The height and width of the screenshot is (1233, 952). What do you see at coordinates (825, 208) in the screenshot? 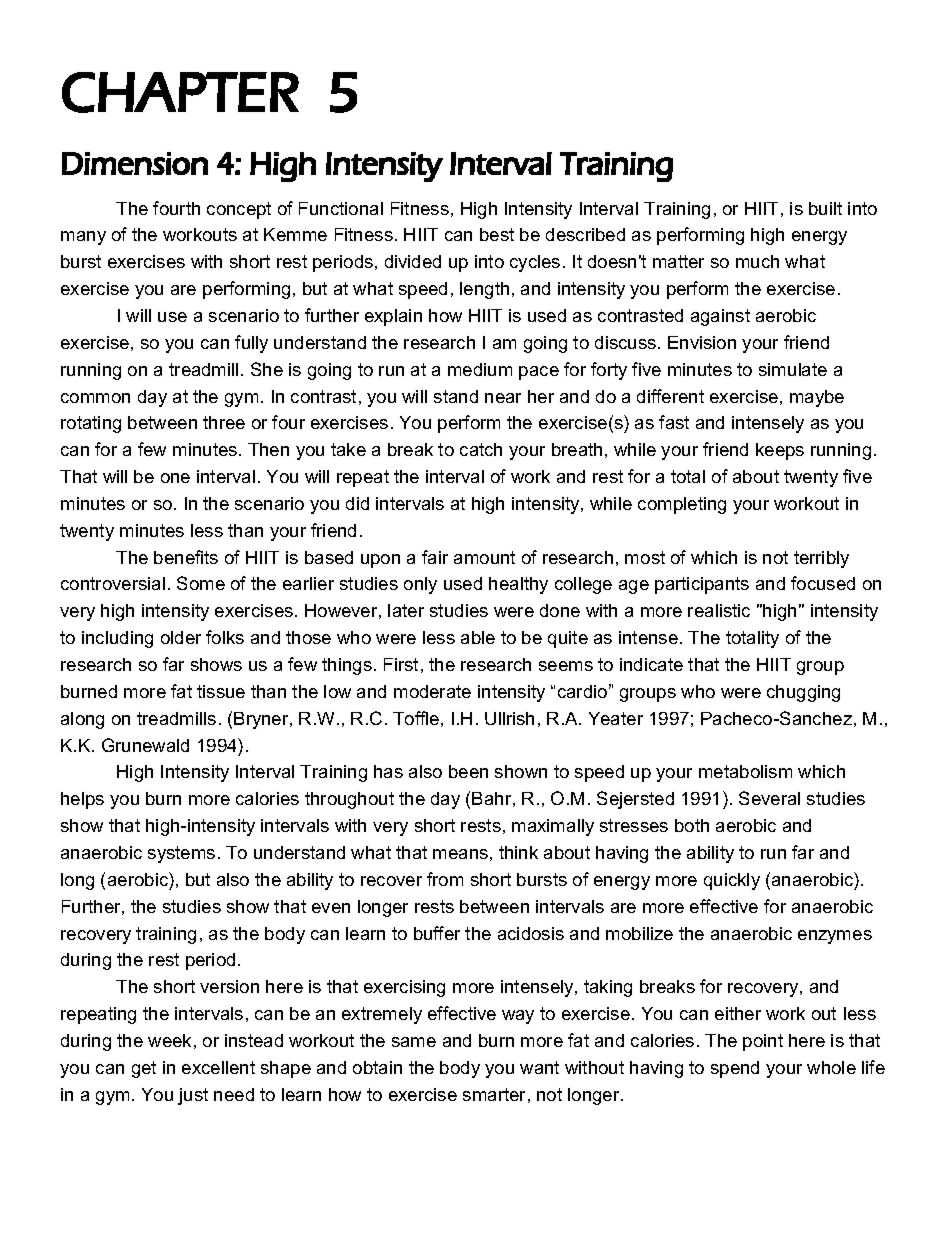
I see `built` at bounding box center [825, 208].
